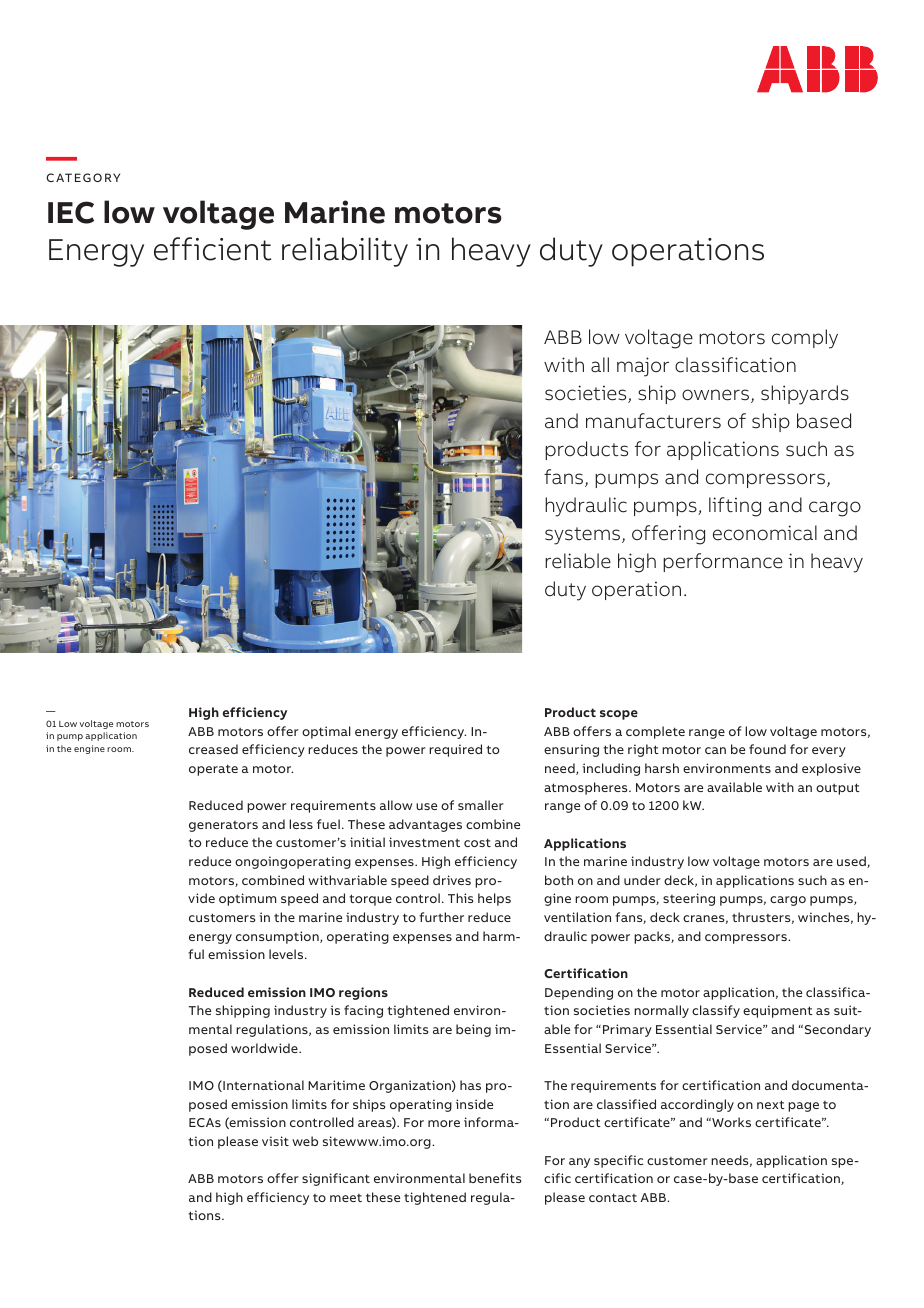  I want to click on lifting, so click(735, 507).
